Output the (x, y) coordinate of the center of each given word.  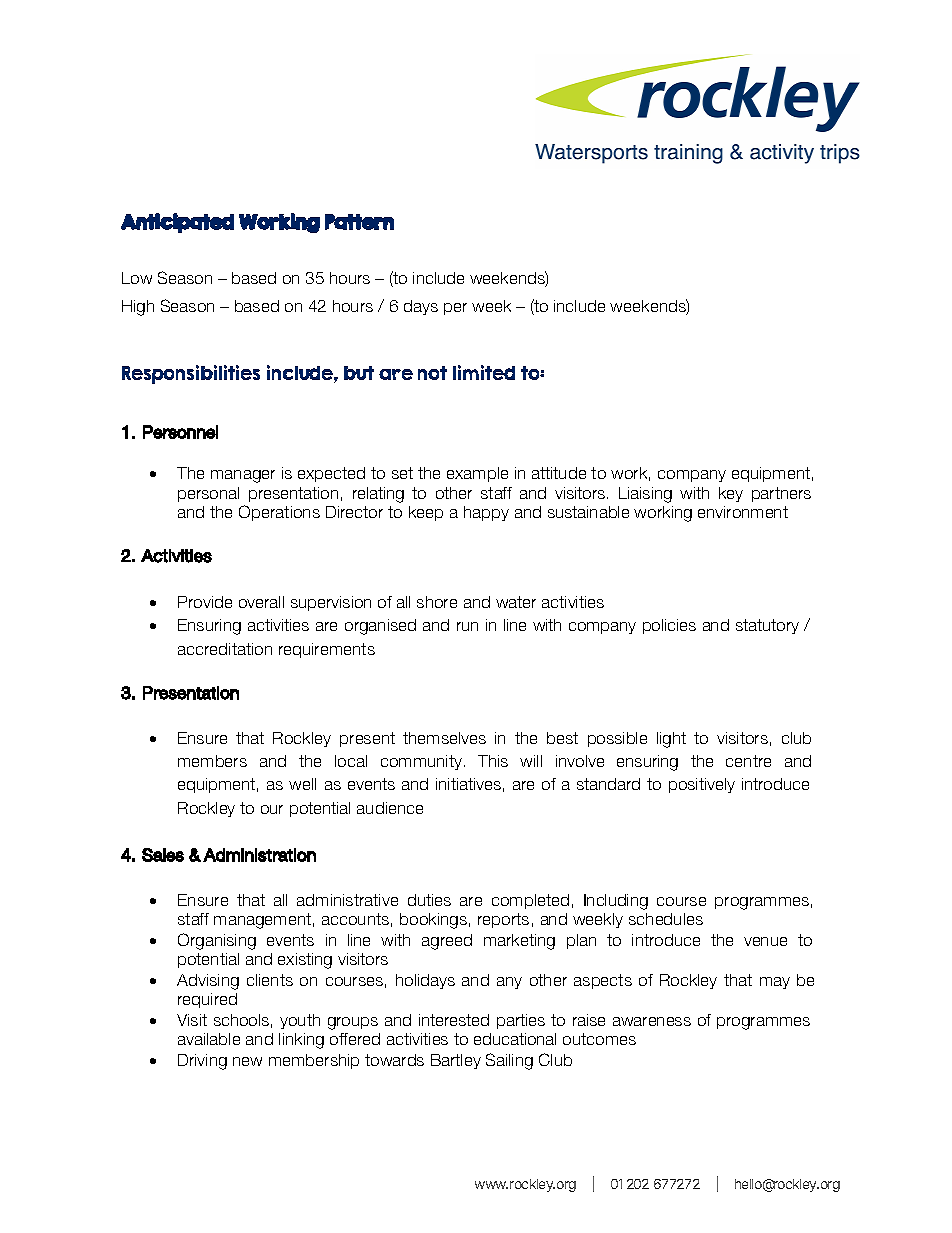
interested (454, 1020)
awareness (652, 1021)
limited (484, 372)
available (209, 1039)
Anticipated (177, 223)
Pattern (359, 222)
